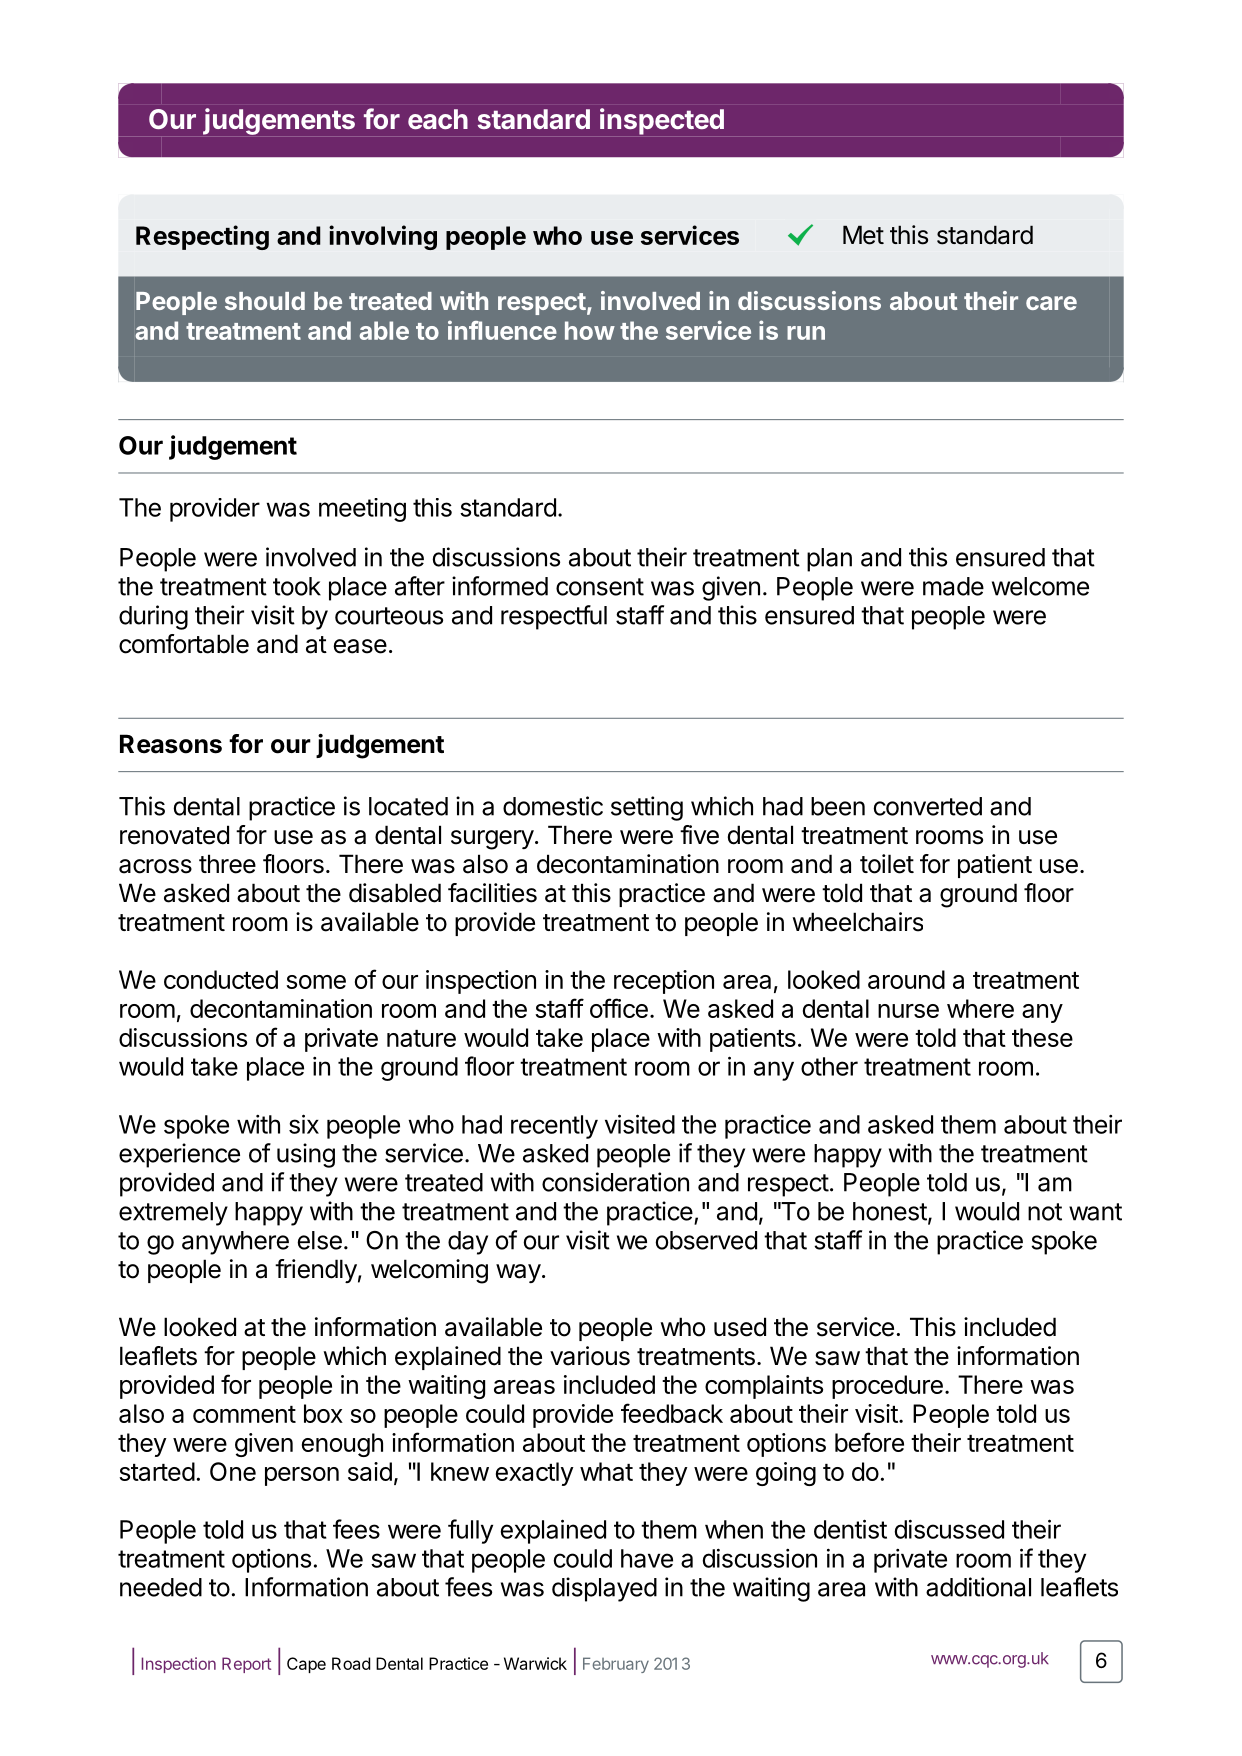  Describe the element at coordinates (316, 1271) in the screenshot. I see `friendly` at that location.
